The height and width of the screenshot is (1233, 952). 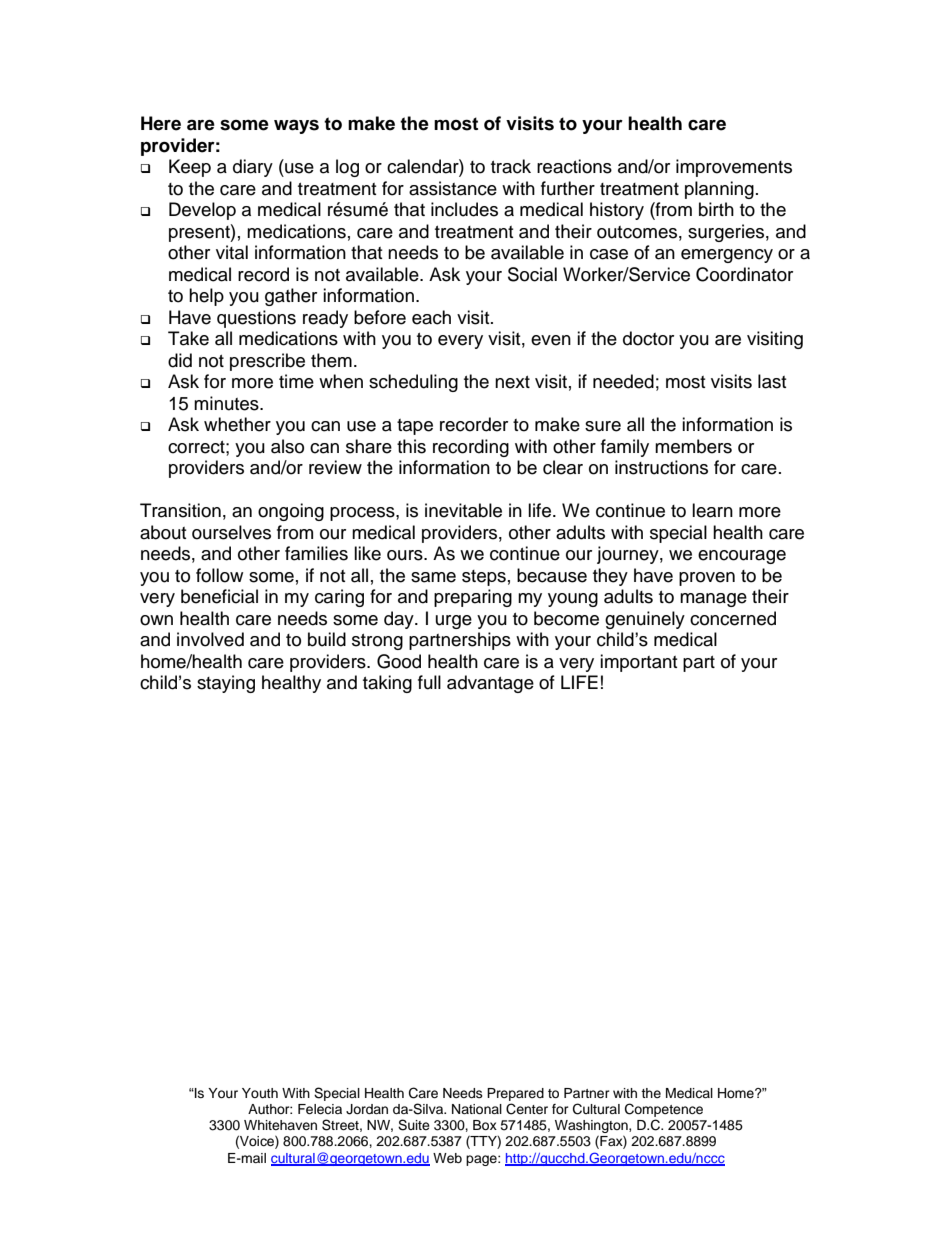 What do you see at coordinates (453, 188) in the screenshot?
I see `assistance` at bounding box center [453, 188].
